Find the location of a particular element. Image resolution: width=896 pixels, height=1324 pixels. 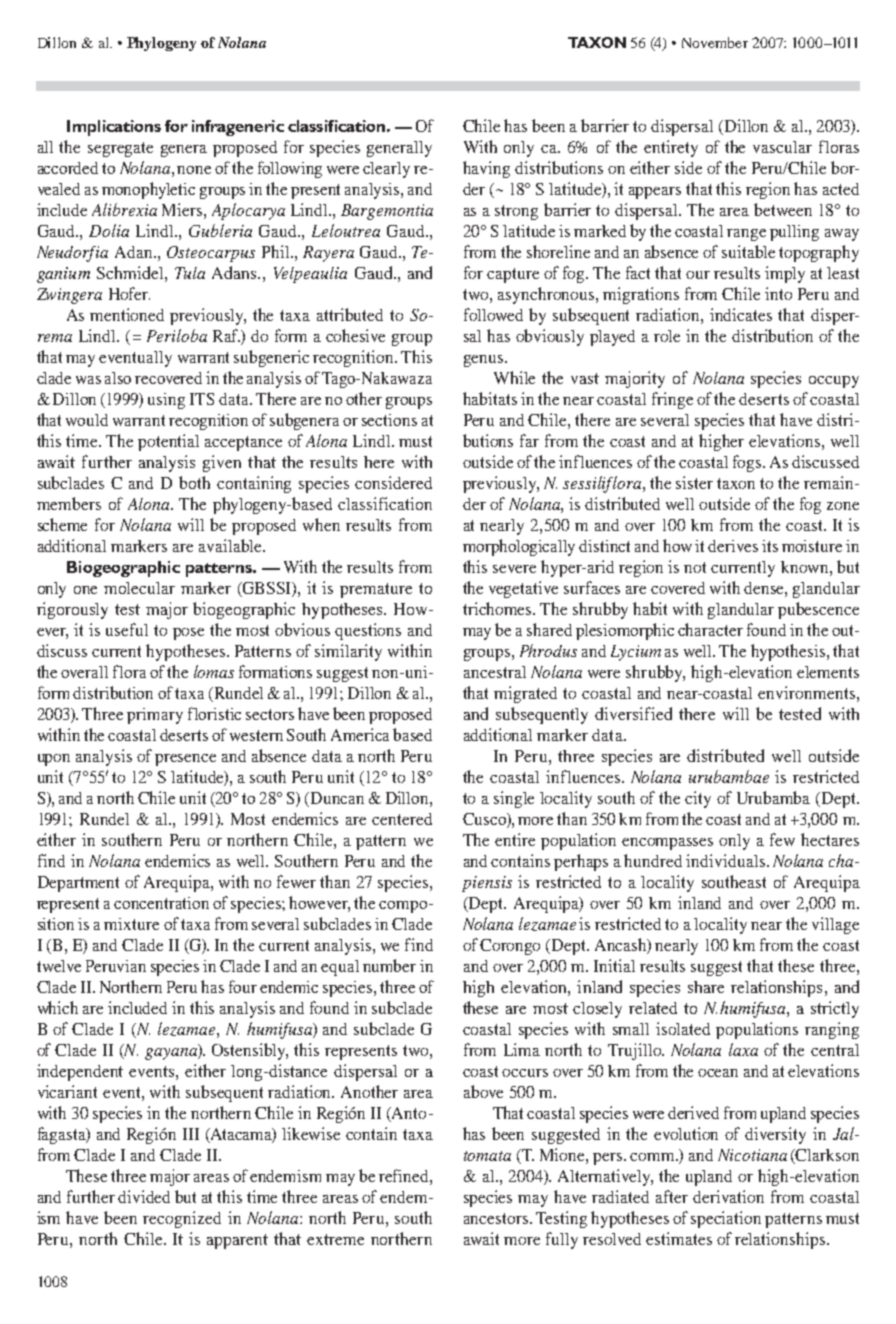

having is located at coordinates (486, 169).
